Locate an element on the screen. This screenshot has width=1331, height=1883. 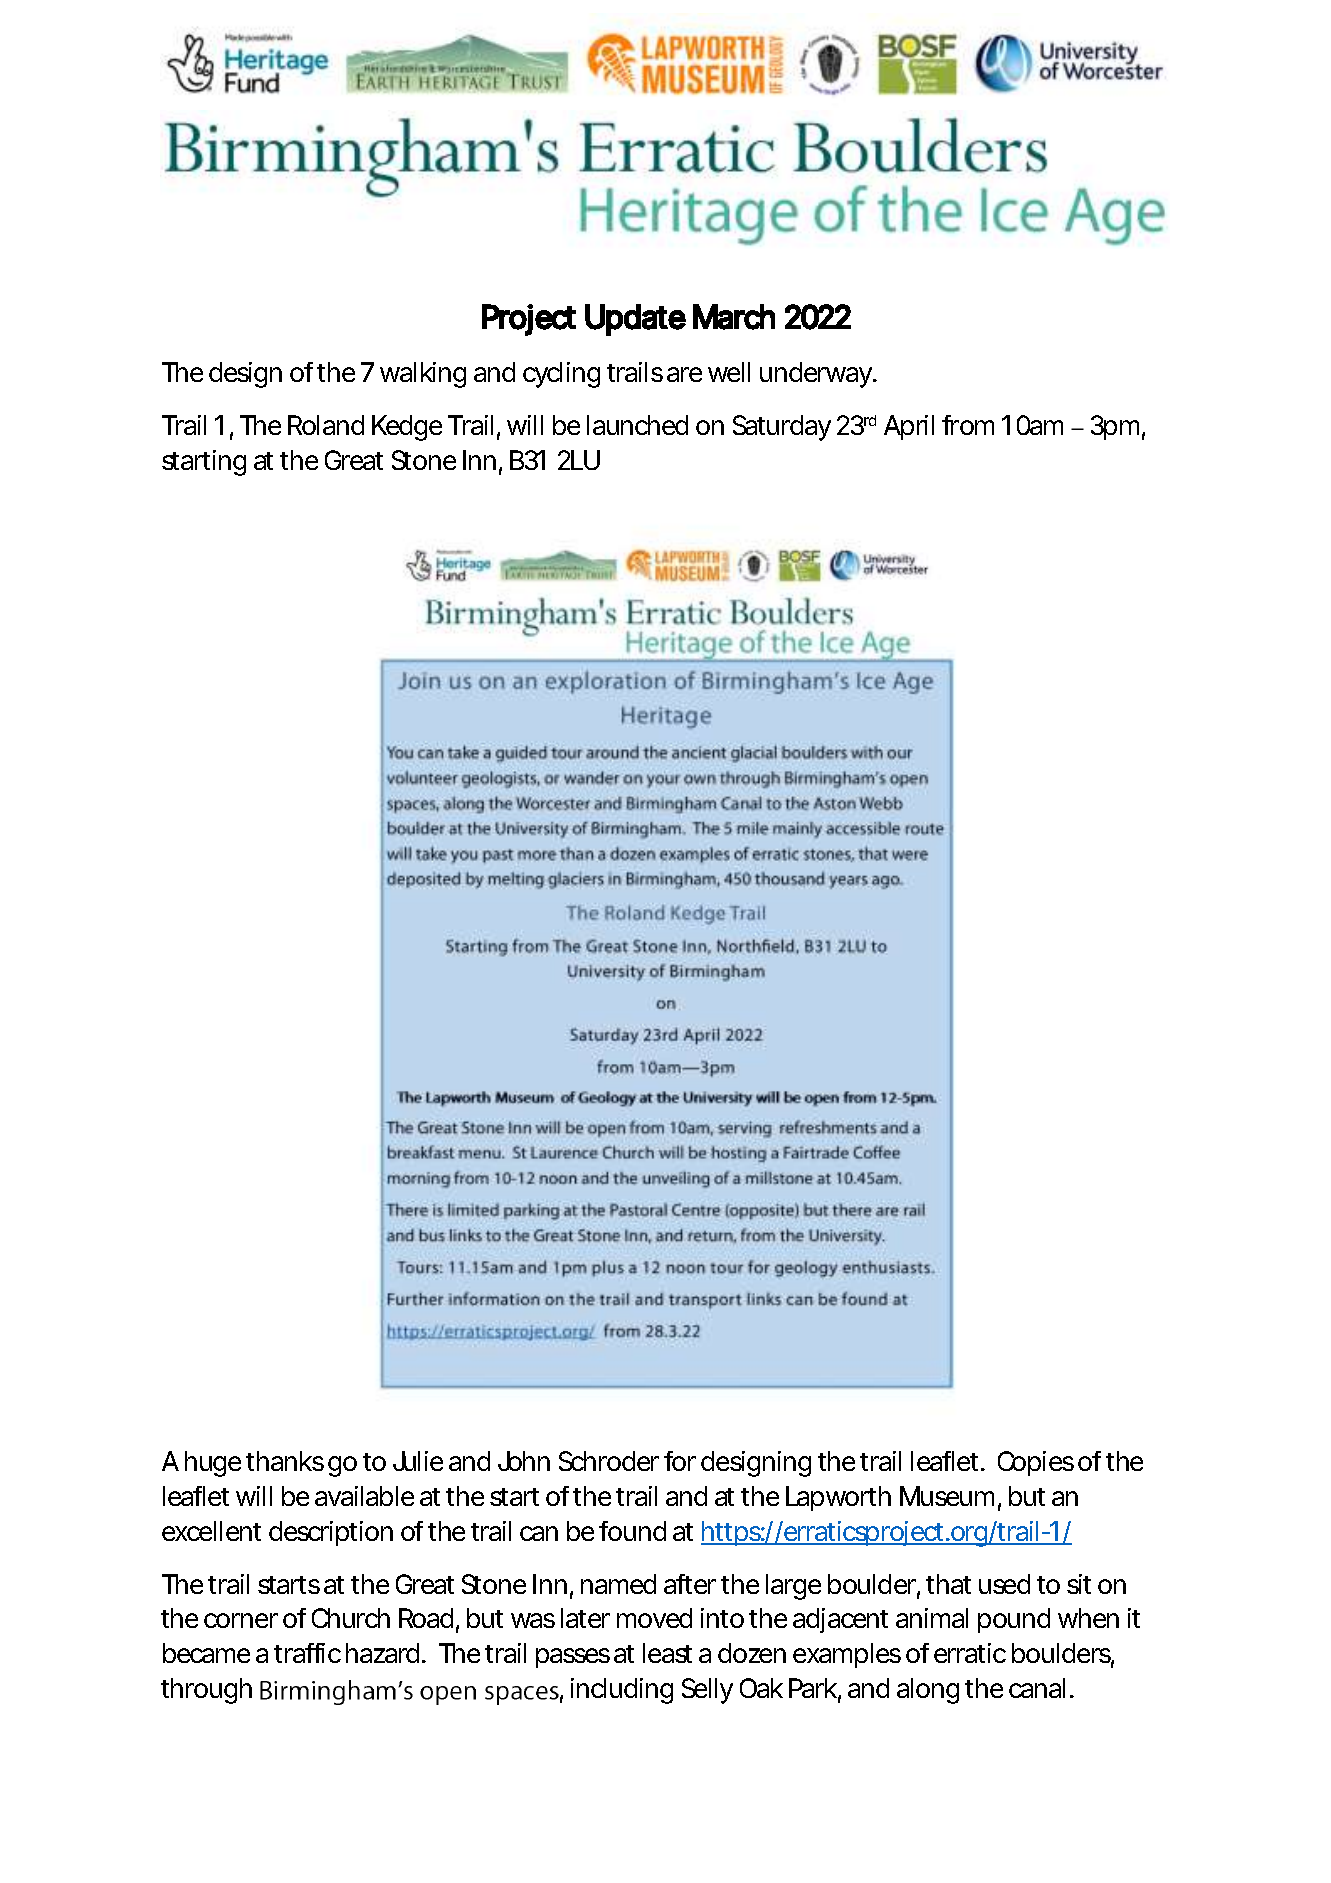
well is located at coordinates (729, 372).
